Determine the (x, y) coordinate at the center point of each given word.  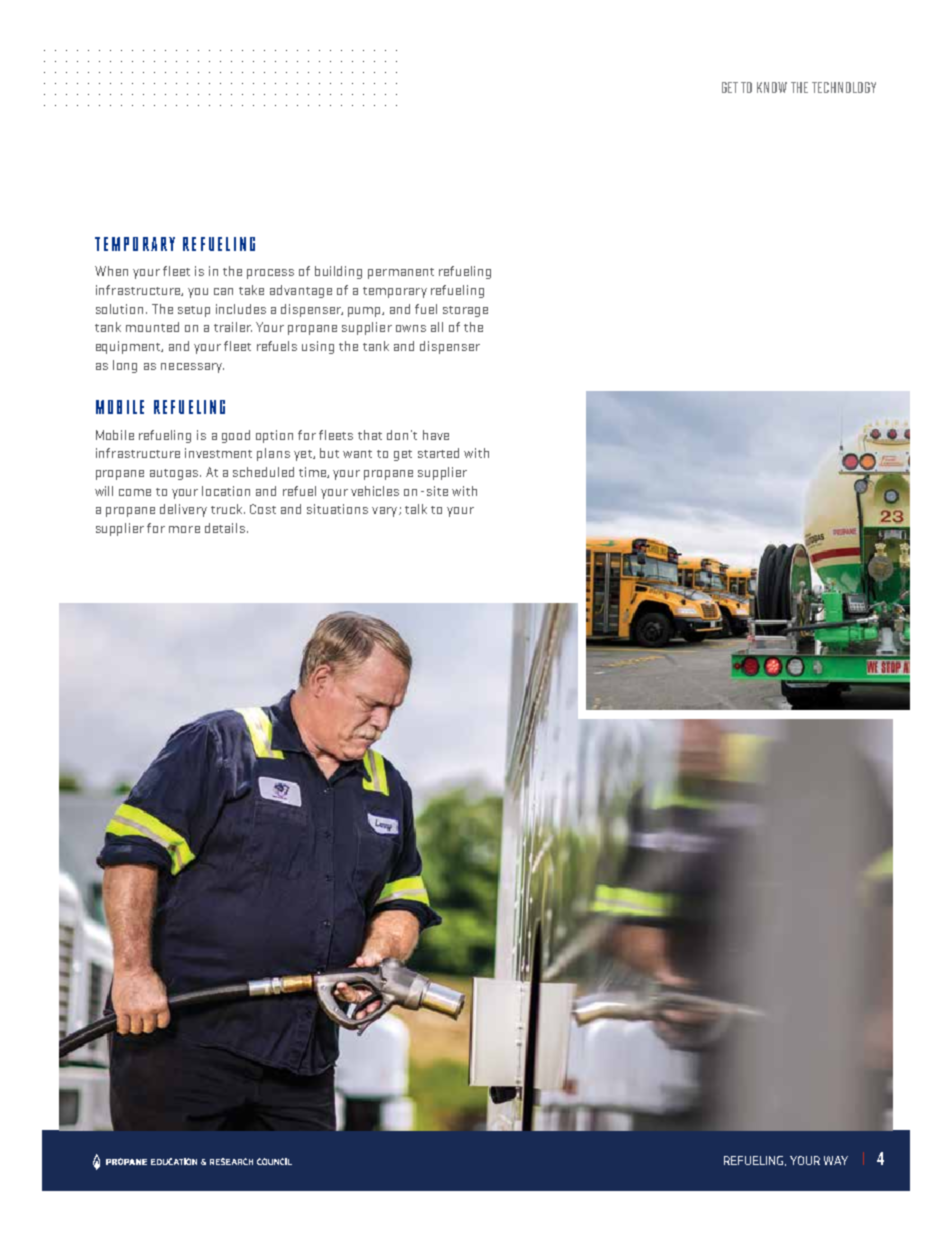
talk (416, 509)
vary (386, 512)
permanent (401, 273)
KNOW (772, 87)
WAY (836, 1160)
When (111, 271)
